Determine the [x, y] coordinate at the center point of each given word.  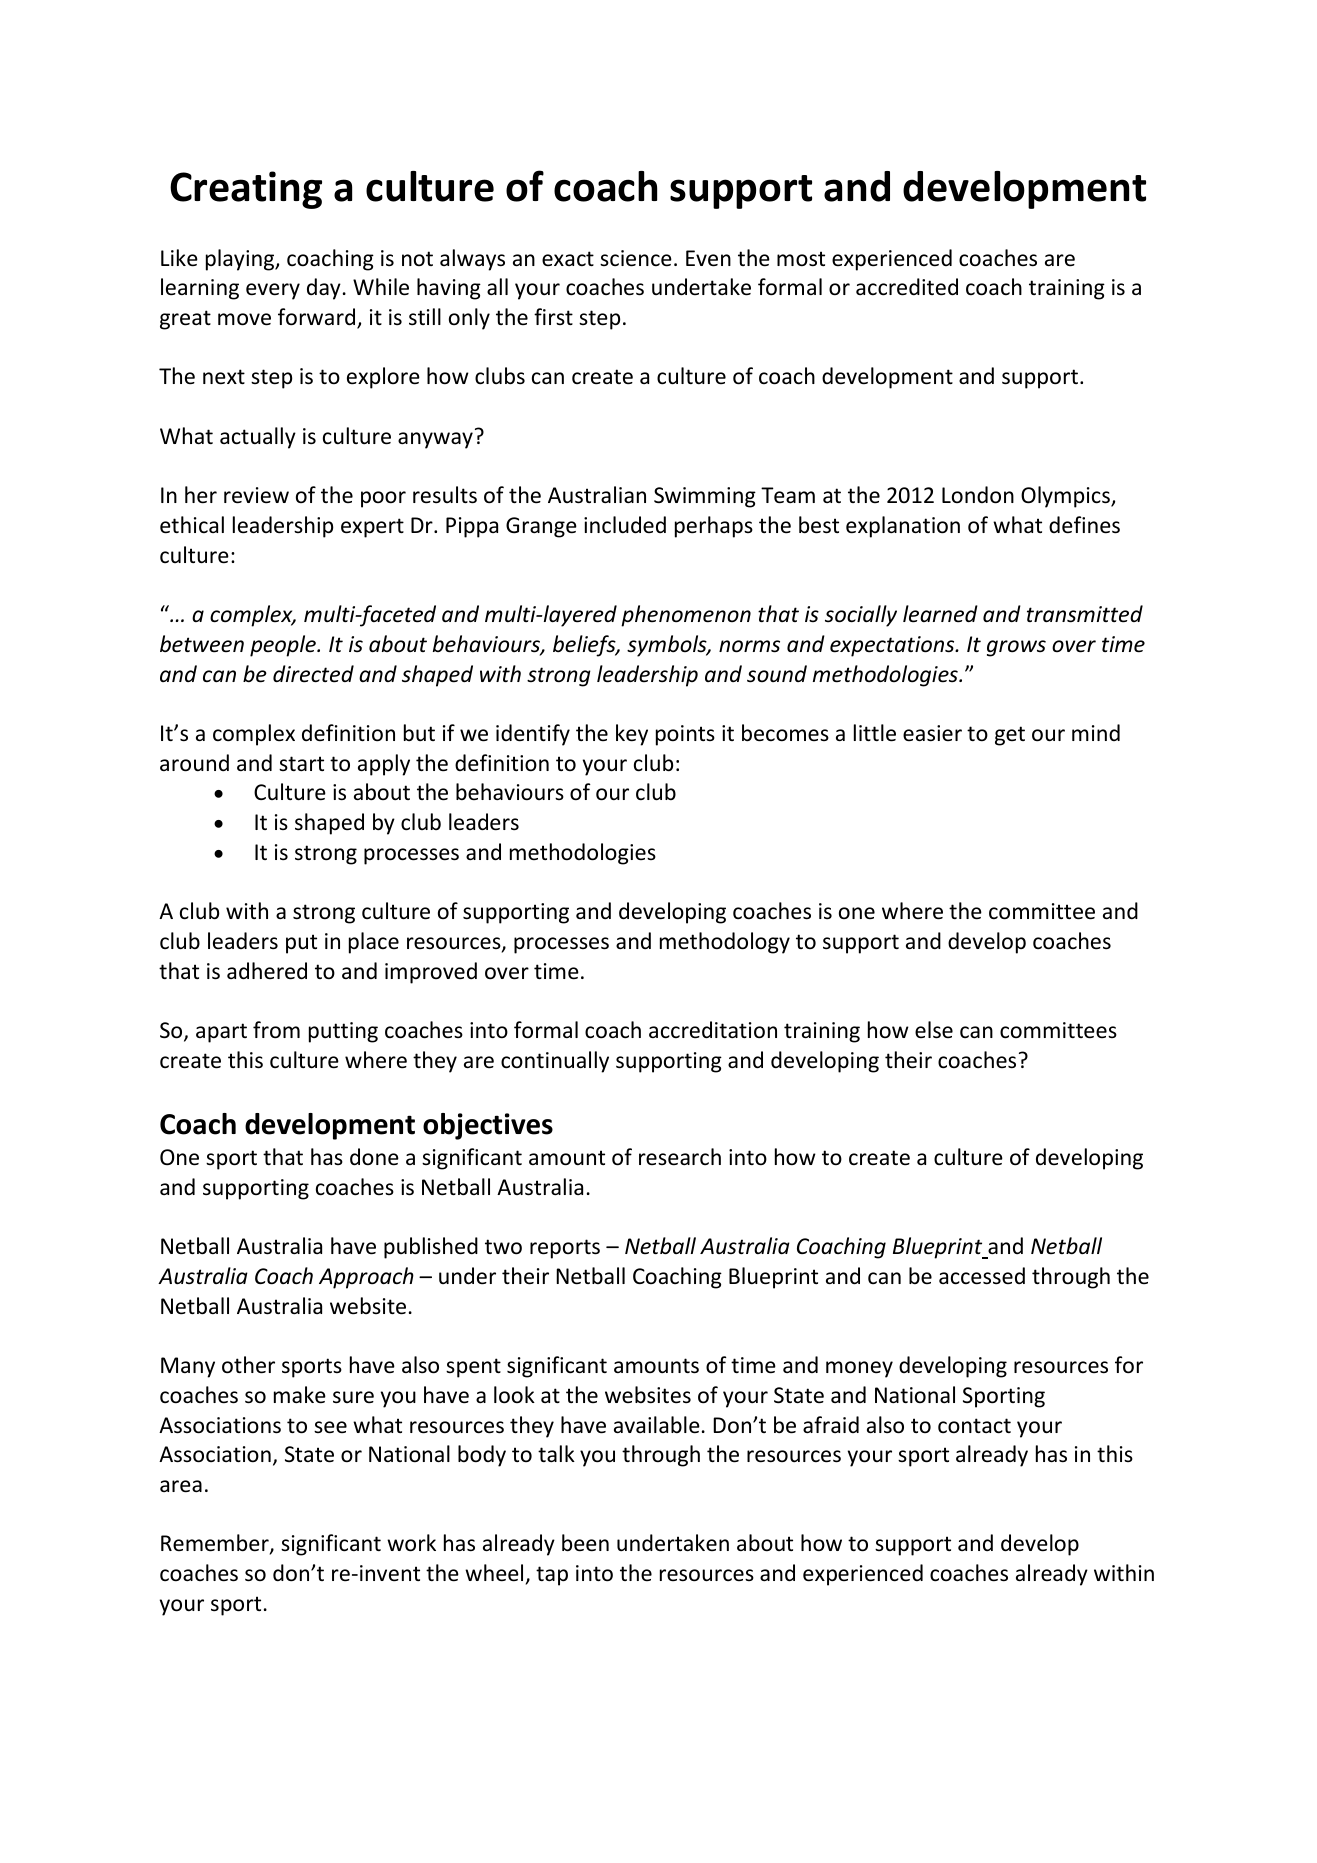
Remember [216, 1544]
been [585, 1543]
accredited [907, 287]
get [1010, 736]
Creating [246, 190]
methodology [725, 943]
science [636, 258]
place [374, 943]
